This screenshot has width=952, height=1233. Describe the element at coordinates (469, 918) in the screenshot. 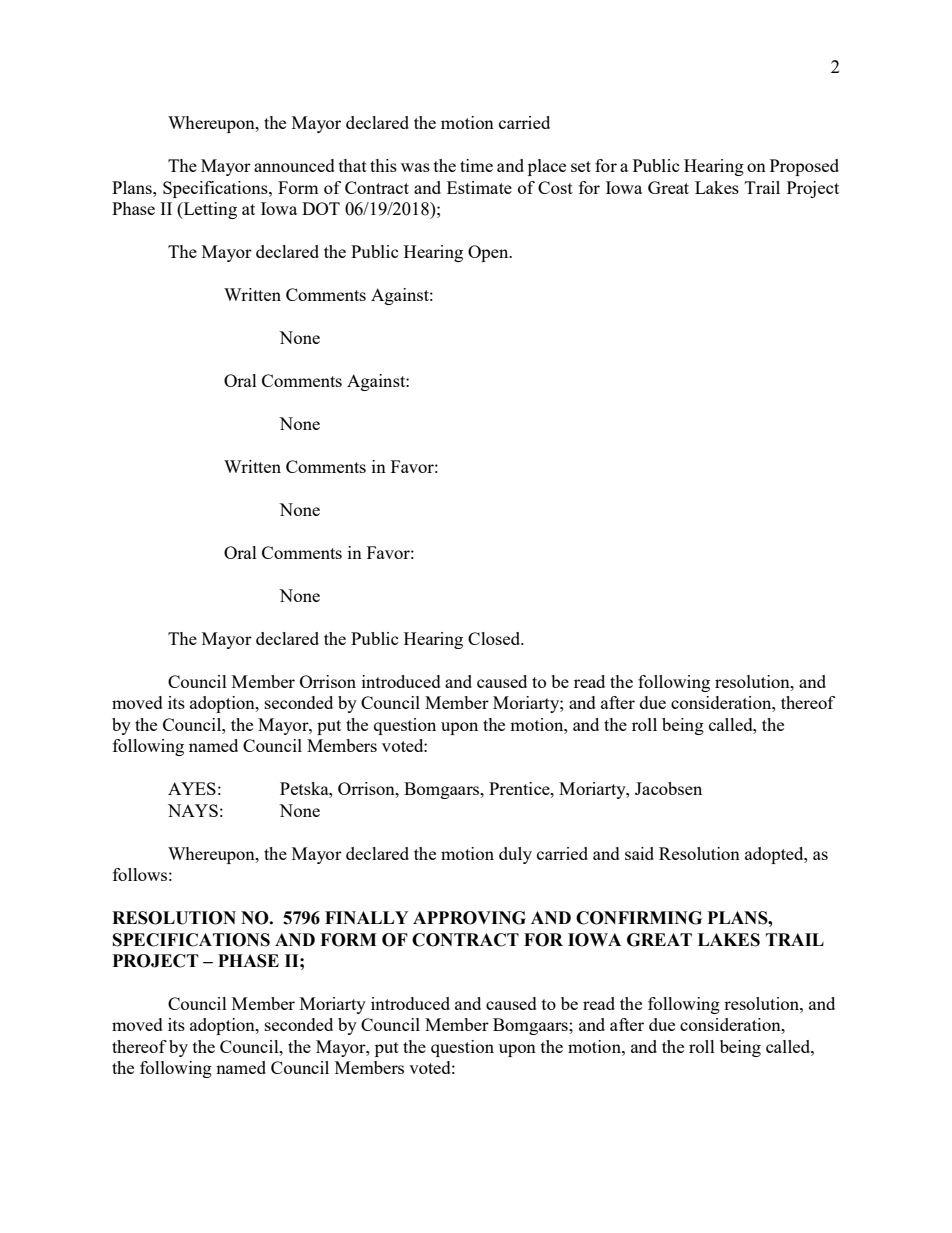

I see `APPROVING` at that location.
